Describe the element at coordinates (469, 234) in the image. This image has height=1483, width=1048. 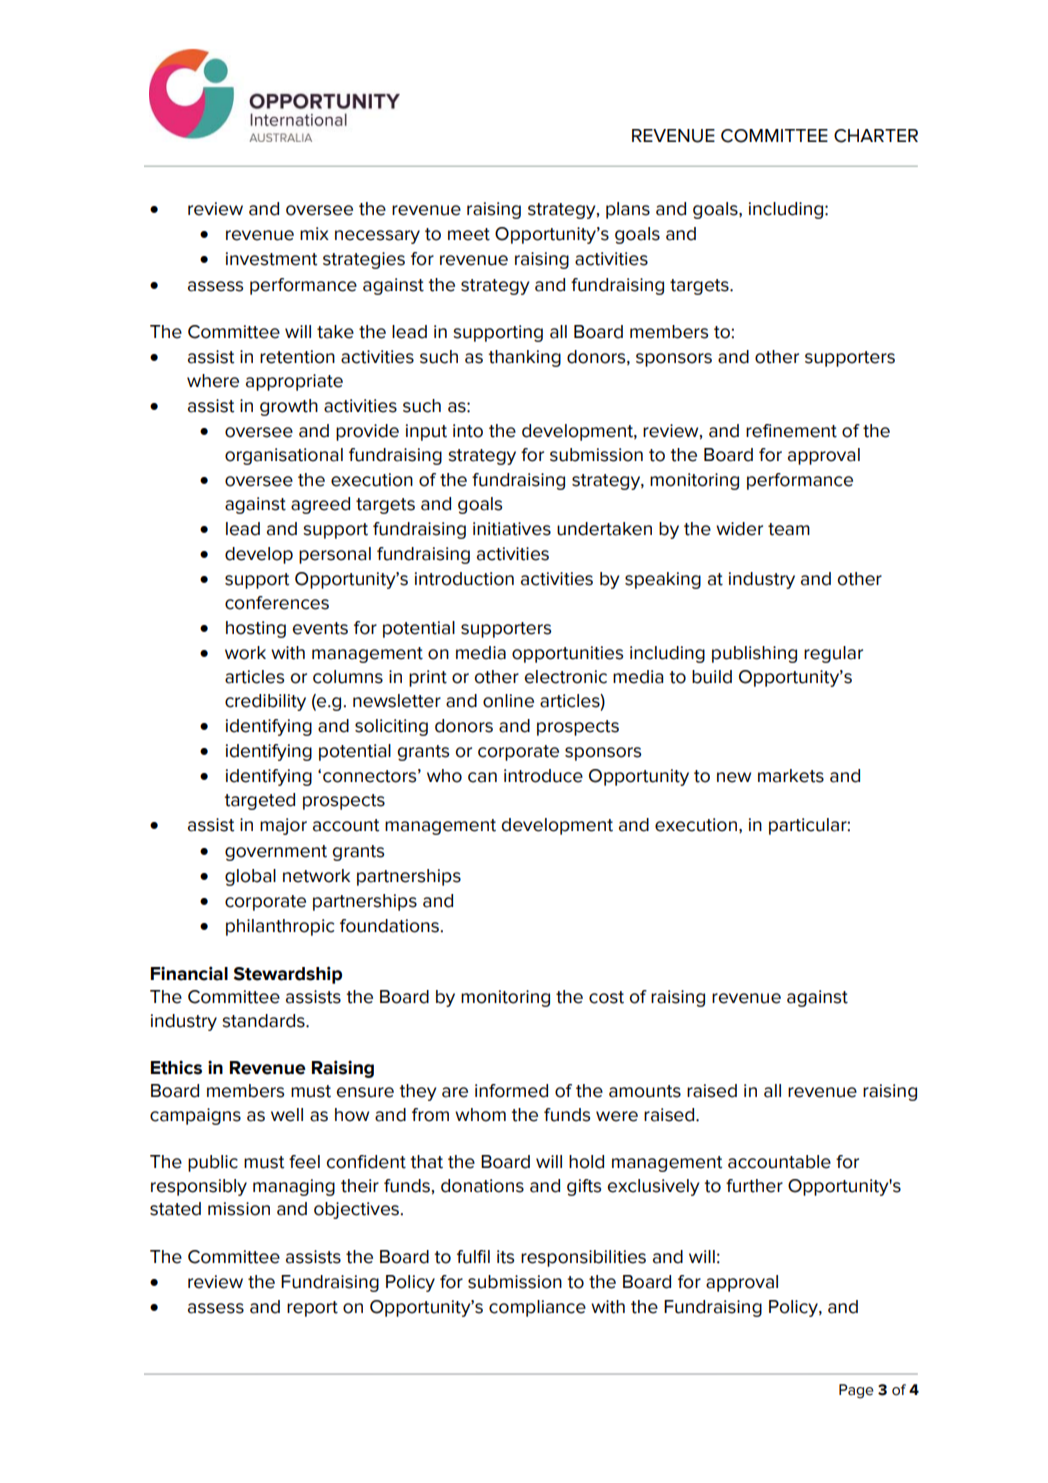
I see `meet` at that location.
